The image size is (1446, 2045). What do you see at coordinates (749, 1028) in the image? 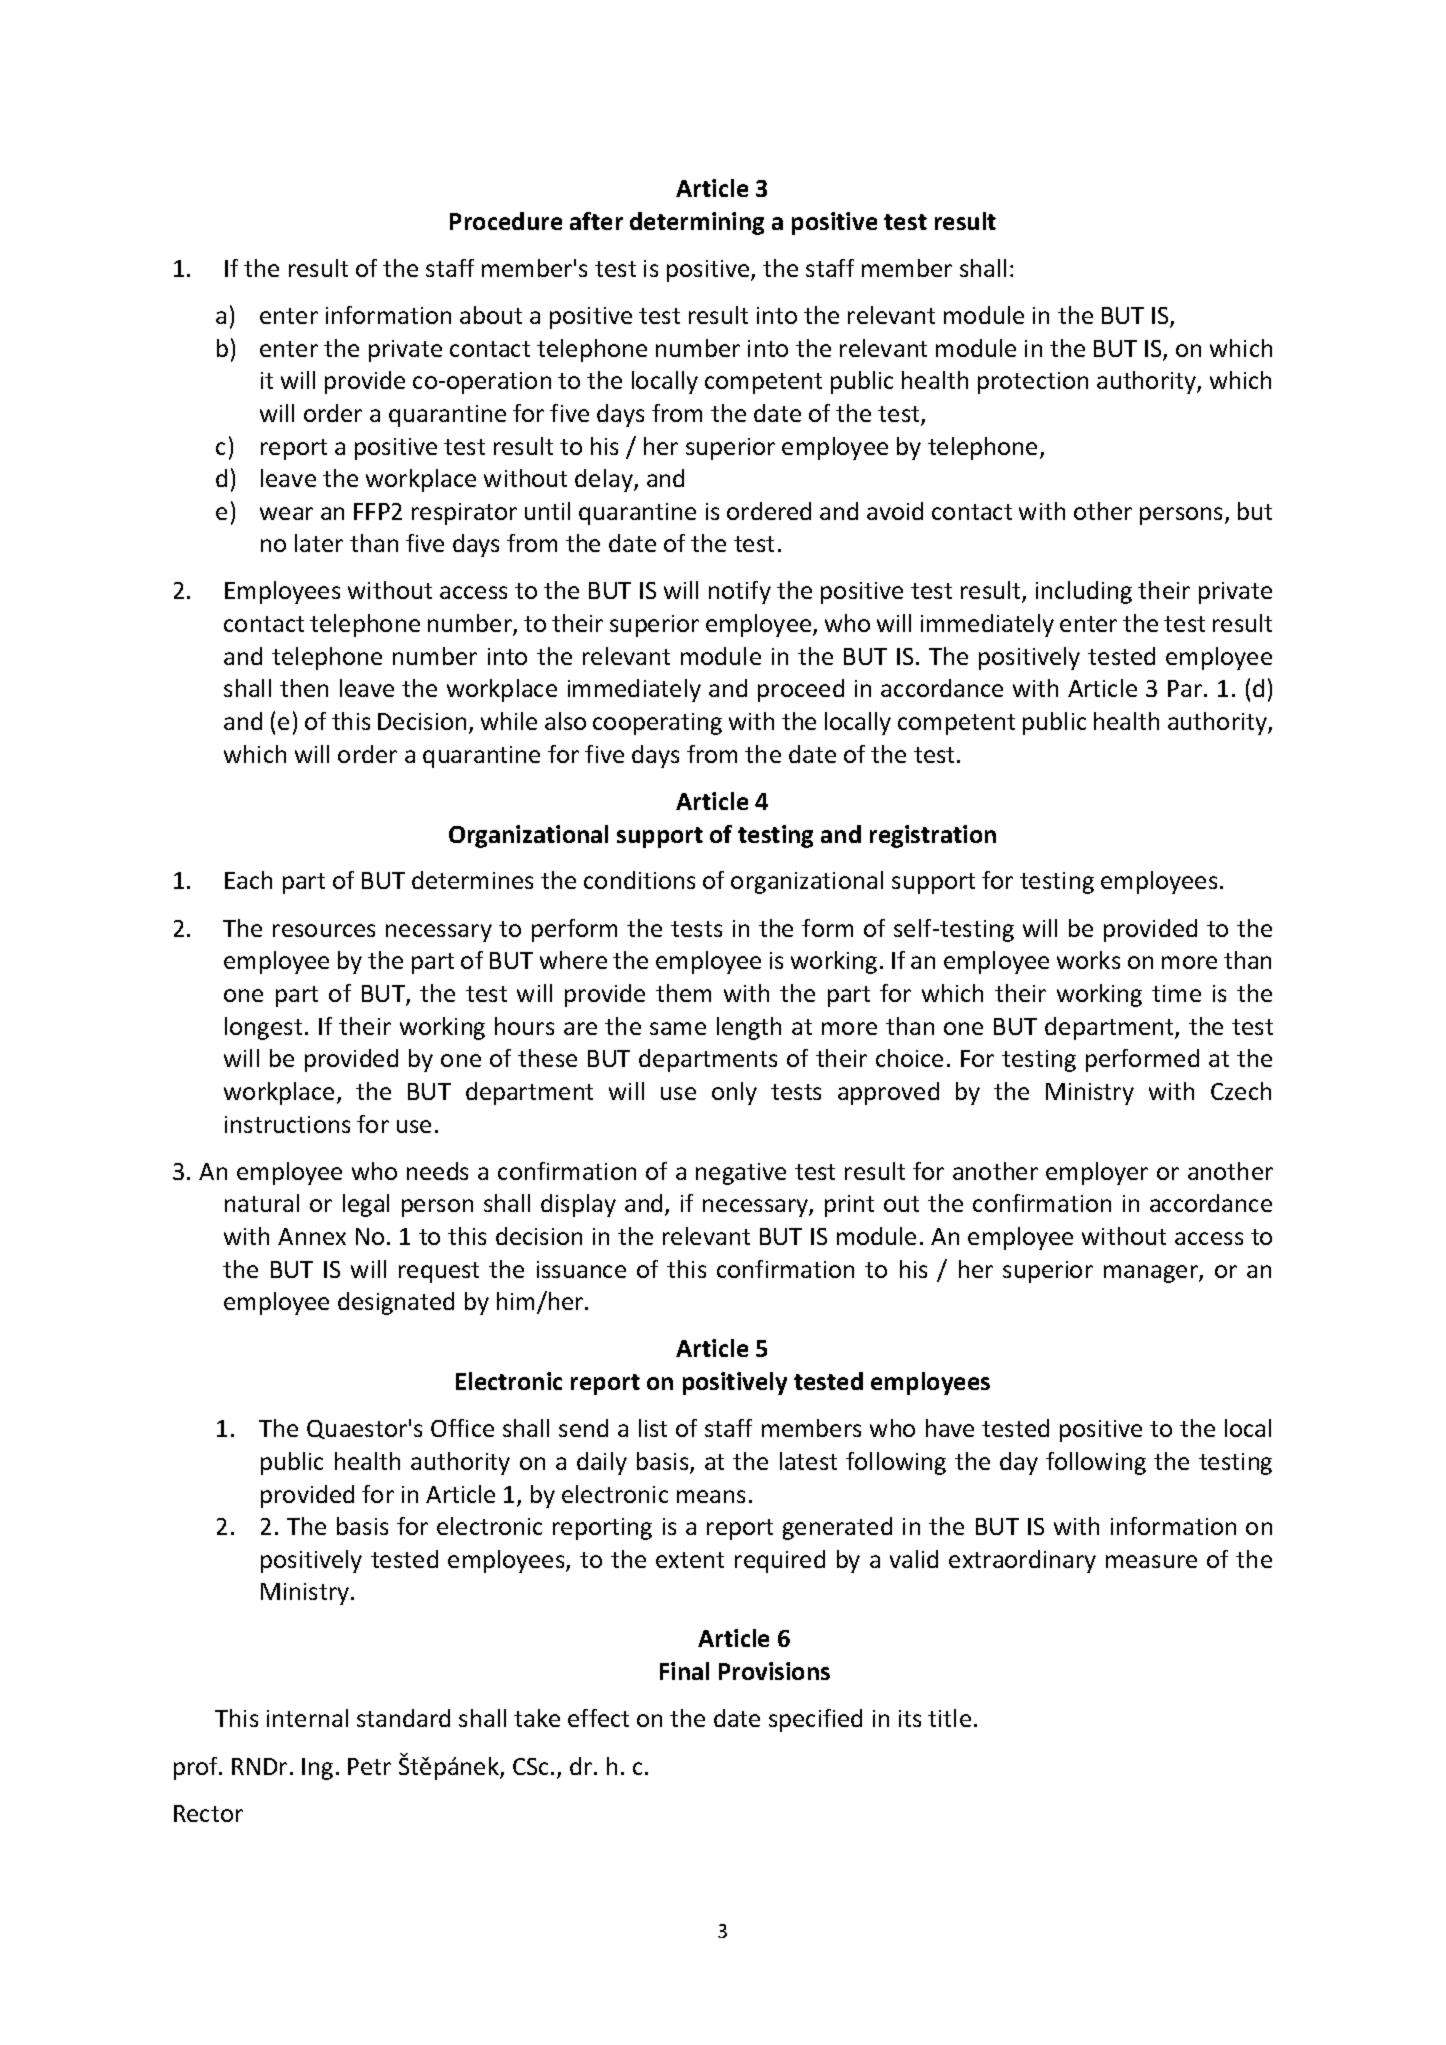
I see `length` at bounding box center [749, 1028].
